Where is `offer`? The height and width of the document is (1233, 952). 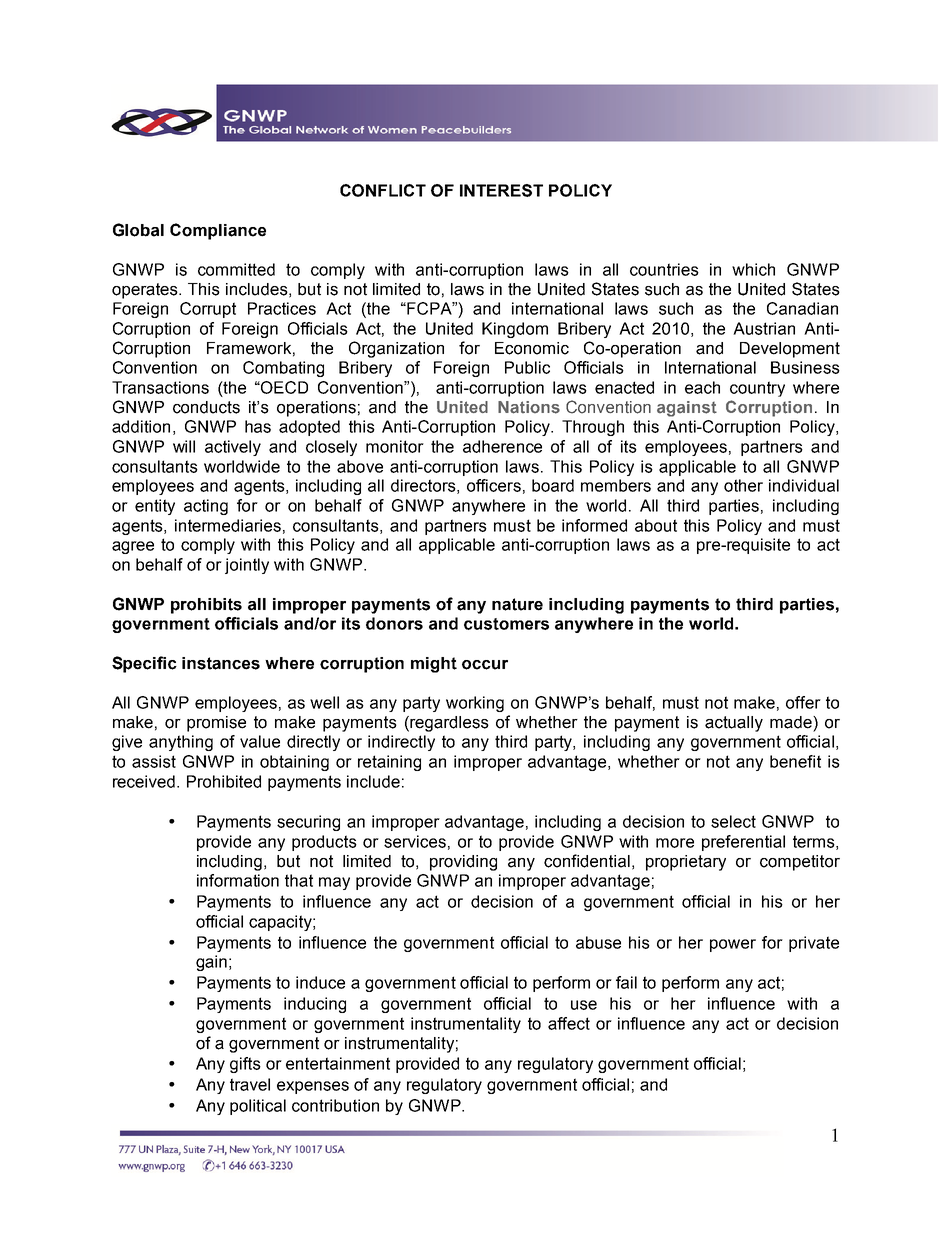
offer is located at coordinates (803, 702).
